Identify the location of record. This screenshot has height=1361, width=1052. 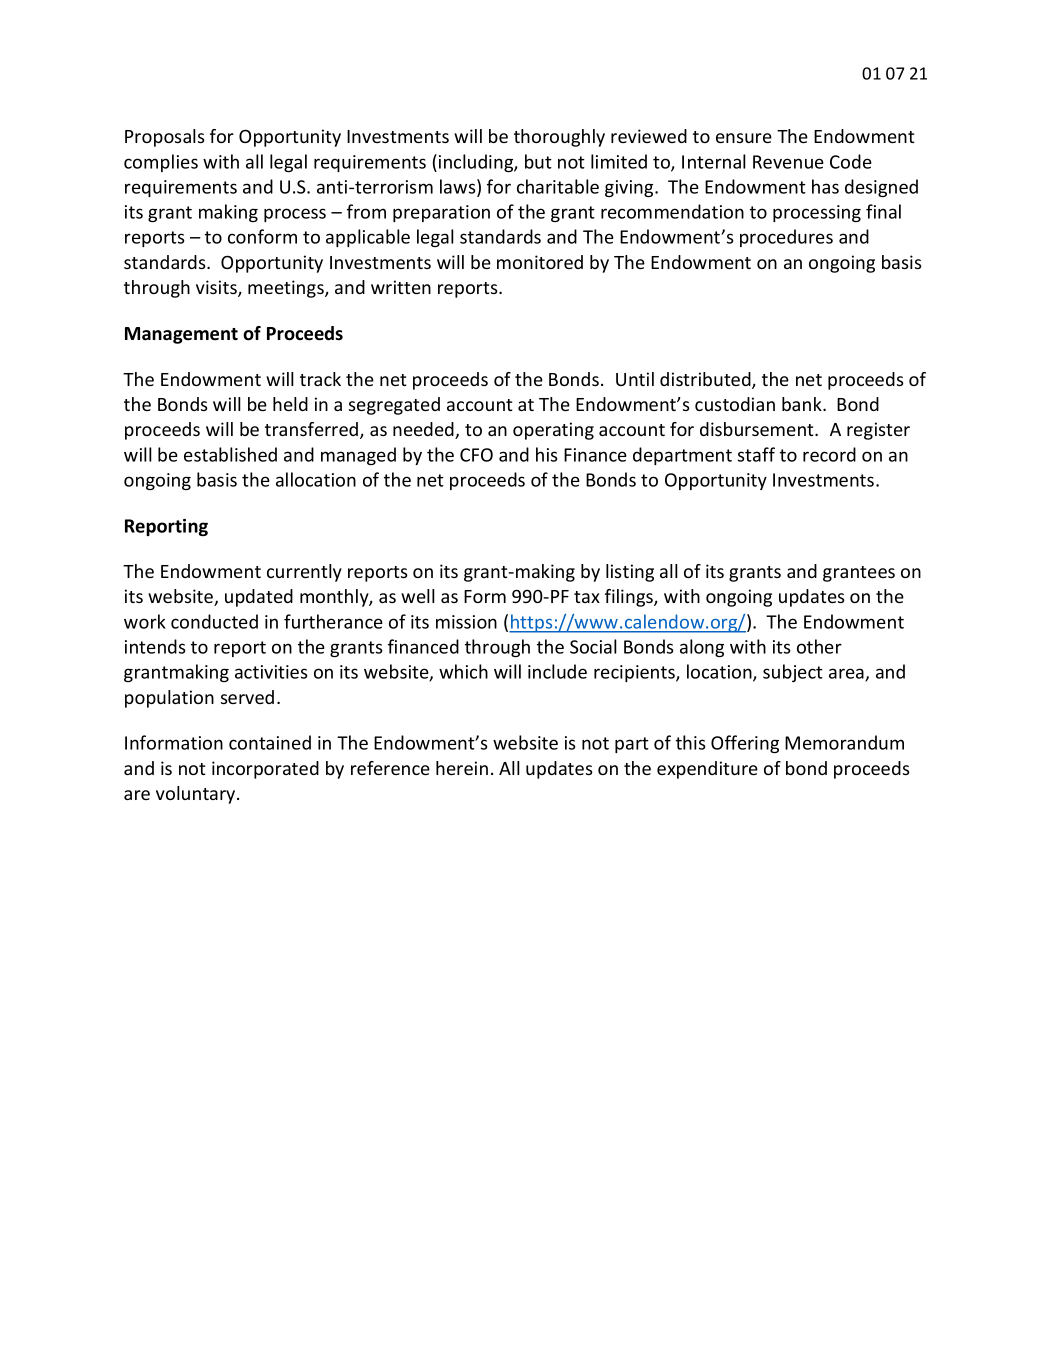
(829, 454).
